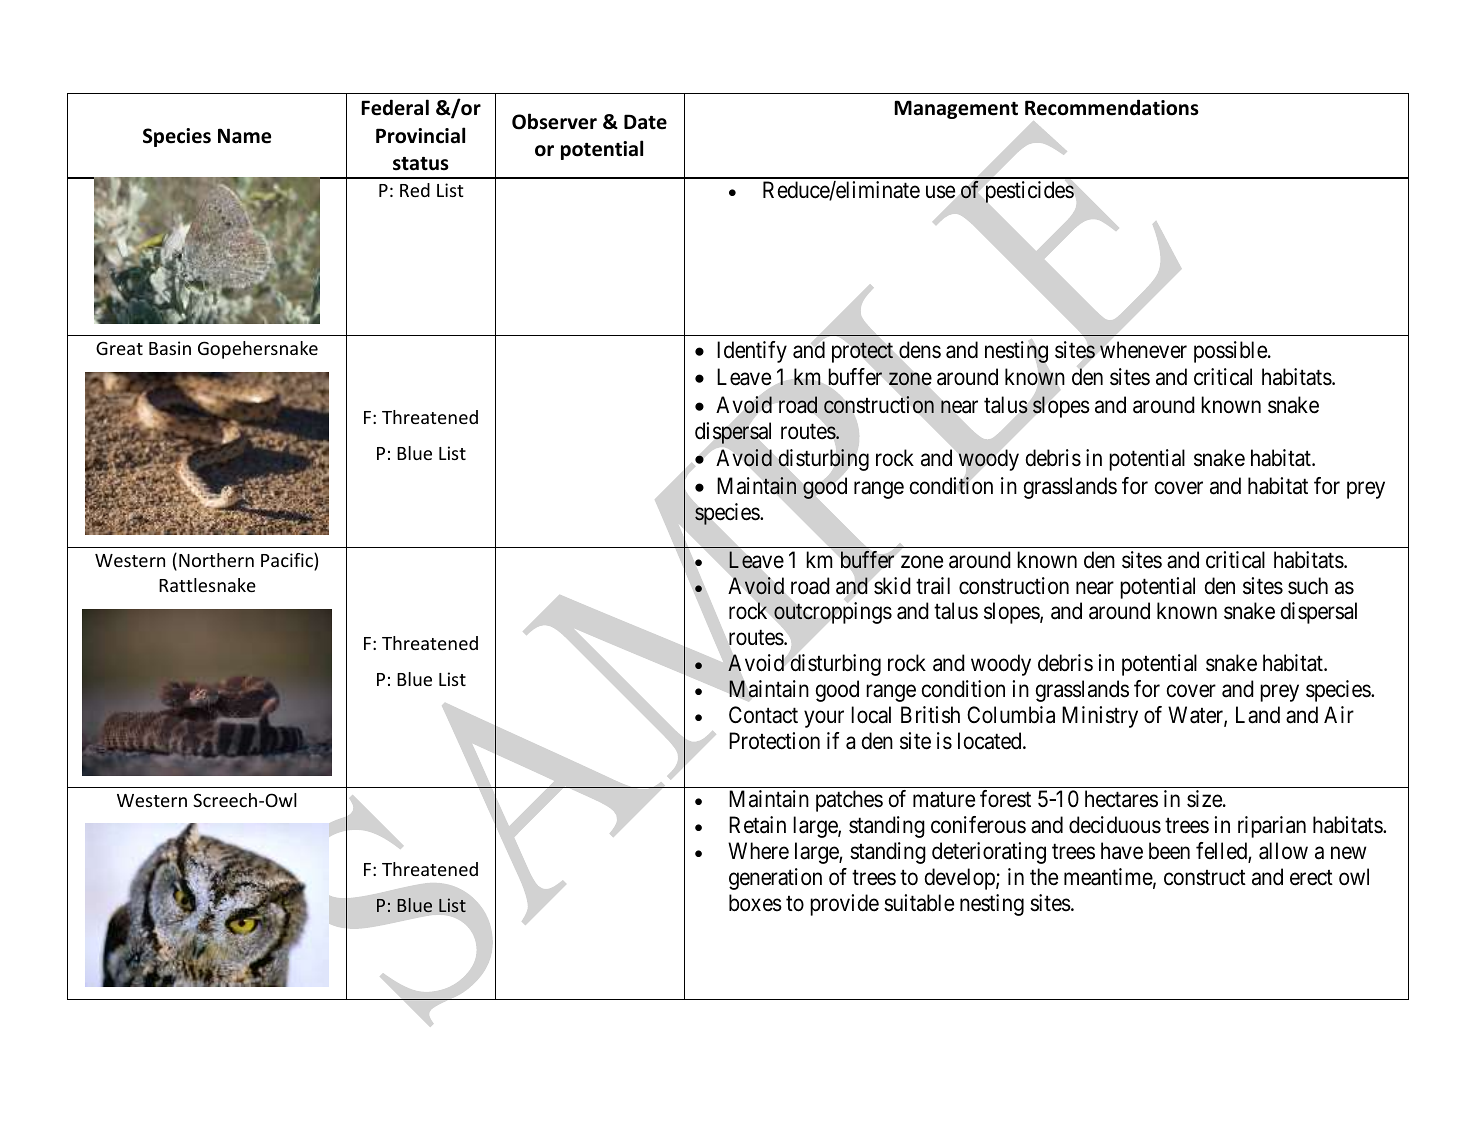 The image size is (1484, 1147). I want to click on possible, so click(1231, 352).
